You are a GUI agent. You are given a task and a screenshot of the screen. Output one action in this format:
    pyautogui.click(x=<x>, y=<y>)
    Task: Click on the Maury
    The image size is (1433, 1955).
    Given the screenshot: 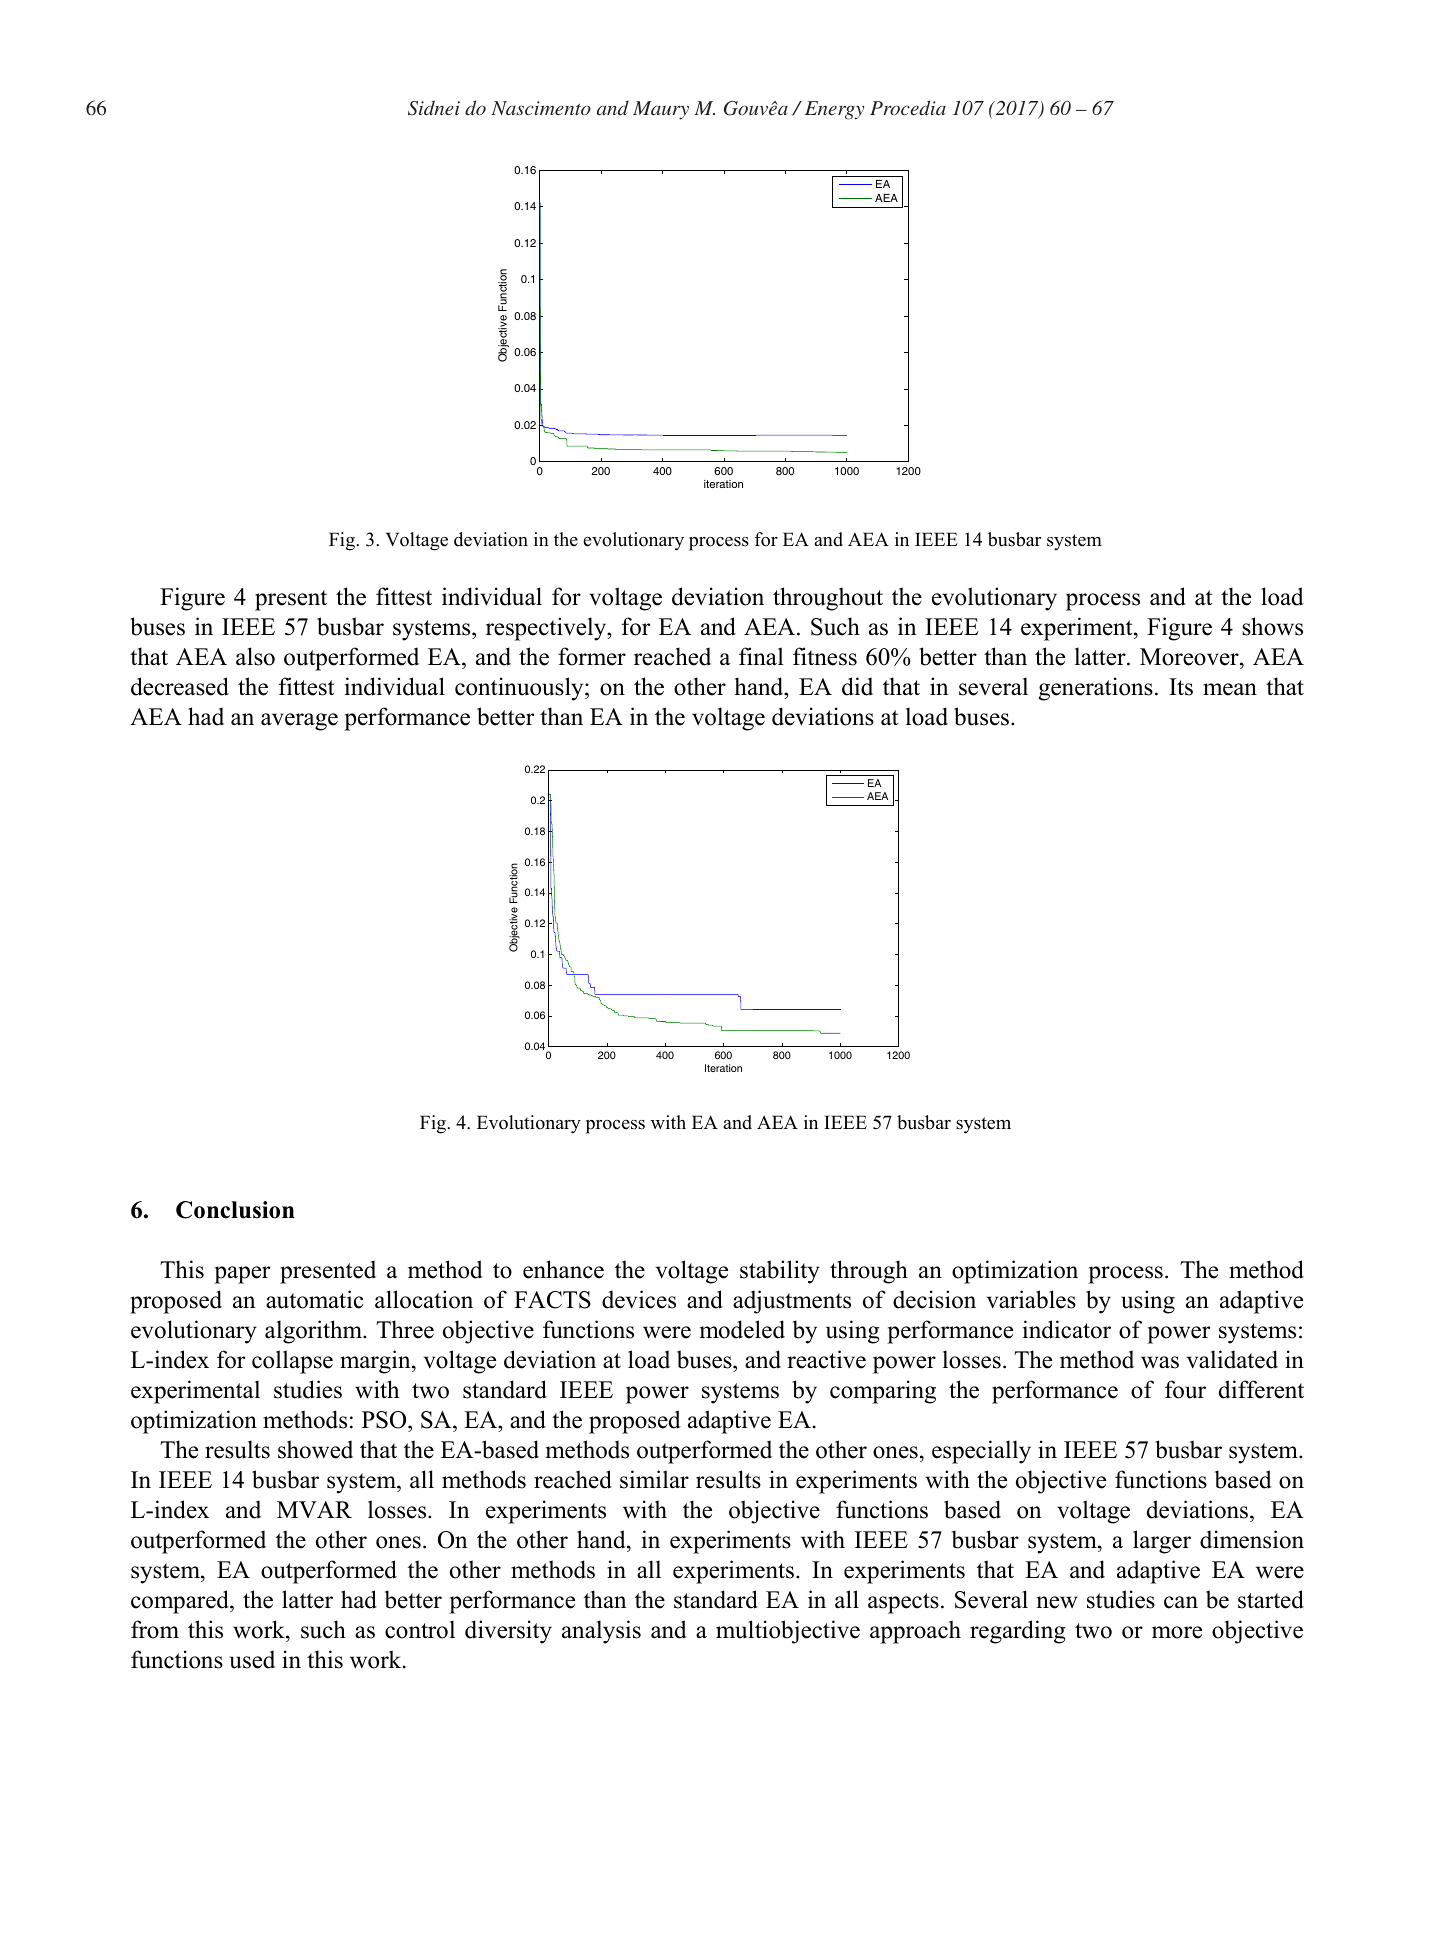 What is the action you would take?
    pyautogui.click(x=661, y=110)
